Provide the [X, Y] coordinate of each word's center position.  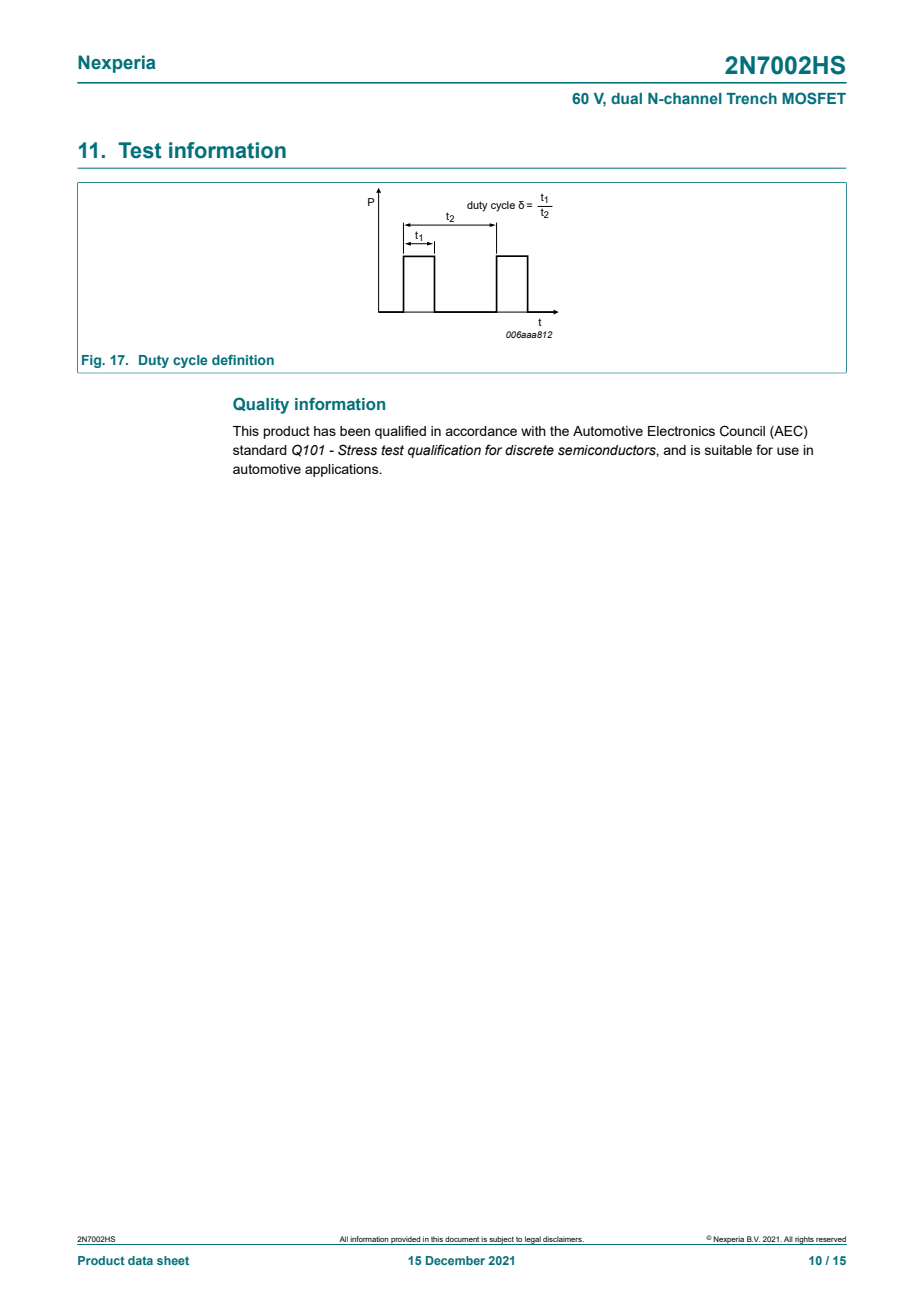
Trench [751, 98]
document [462, 1239]
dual [626, 98]
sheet [173, 1260]
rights [804, 1240]
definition [243, 360]
